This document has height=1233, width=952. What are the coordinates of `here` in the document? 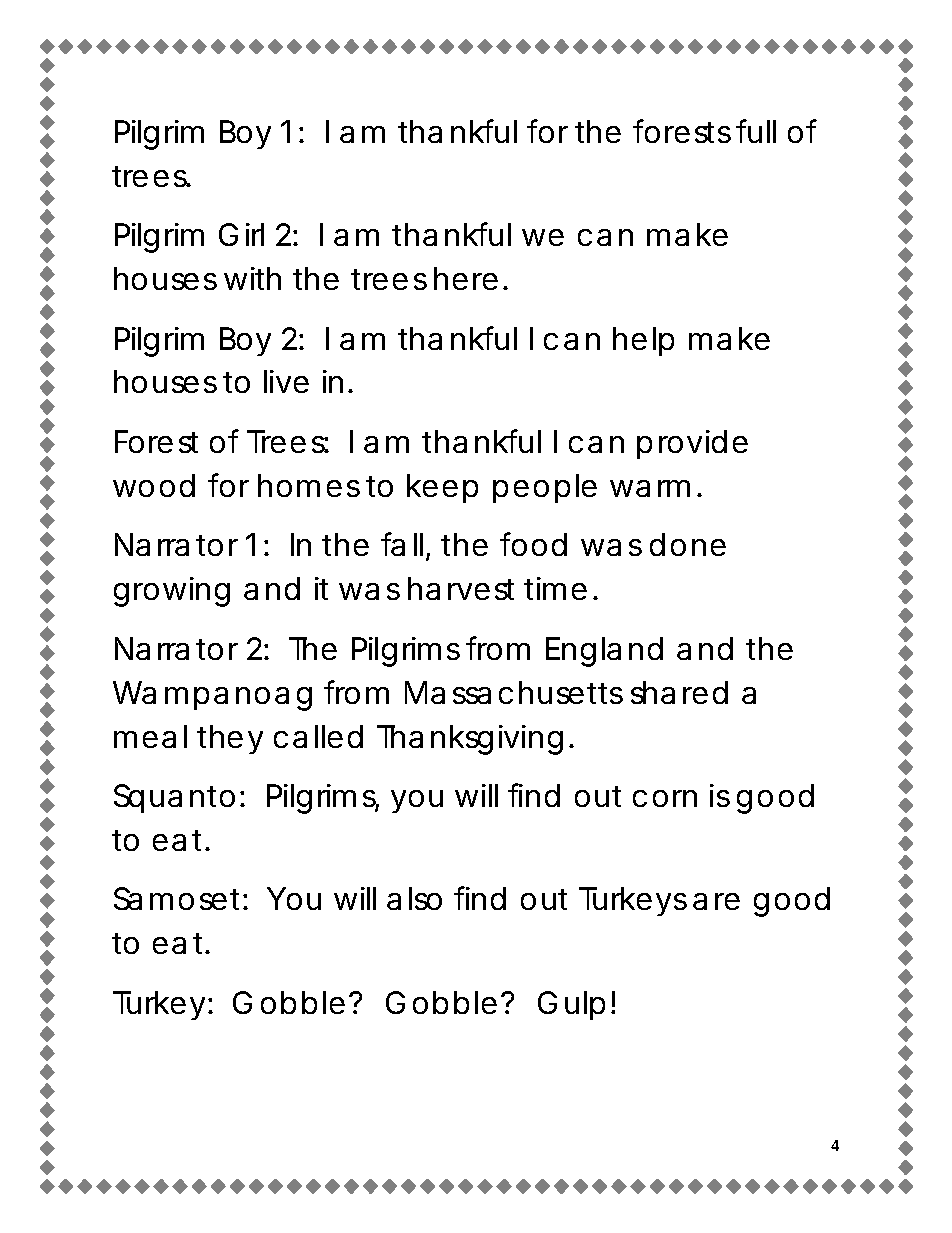 It's located at (466, 278).
